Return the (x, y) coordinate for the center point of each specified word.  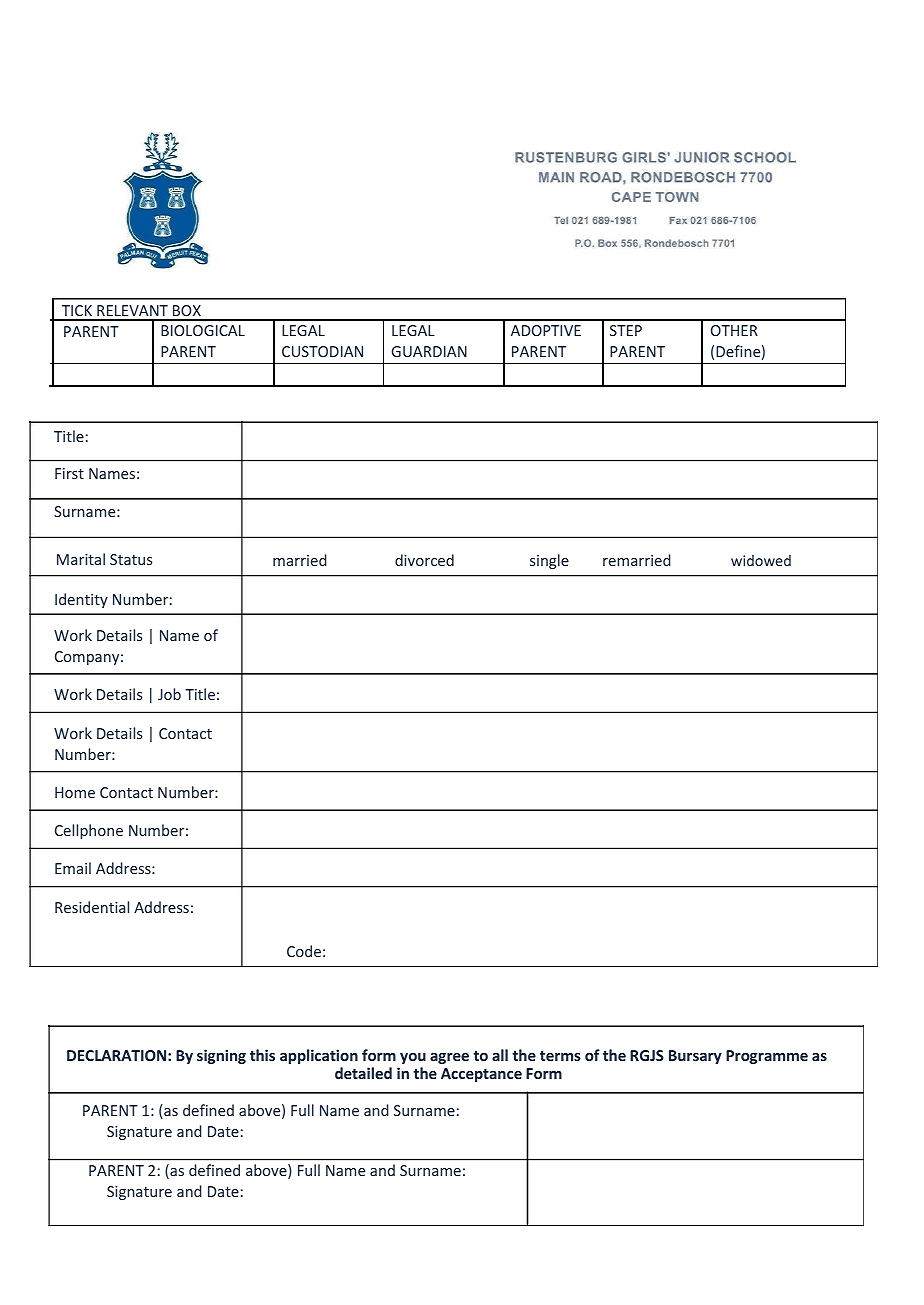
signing (221, 1056)
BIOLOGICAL (203, 330)
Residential (92, 907)
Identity (81, 600)
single (549, 561)
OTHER (734, 330)
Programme (767, 1057)
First (69, 473)
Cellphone (89, 831)
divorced (424, 560)
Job (169, 694)
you (413, 1058)
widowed (761, 560)
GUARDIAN (429, 351)
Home (75, 792)
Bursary (695, 1057)
